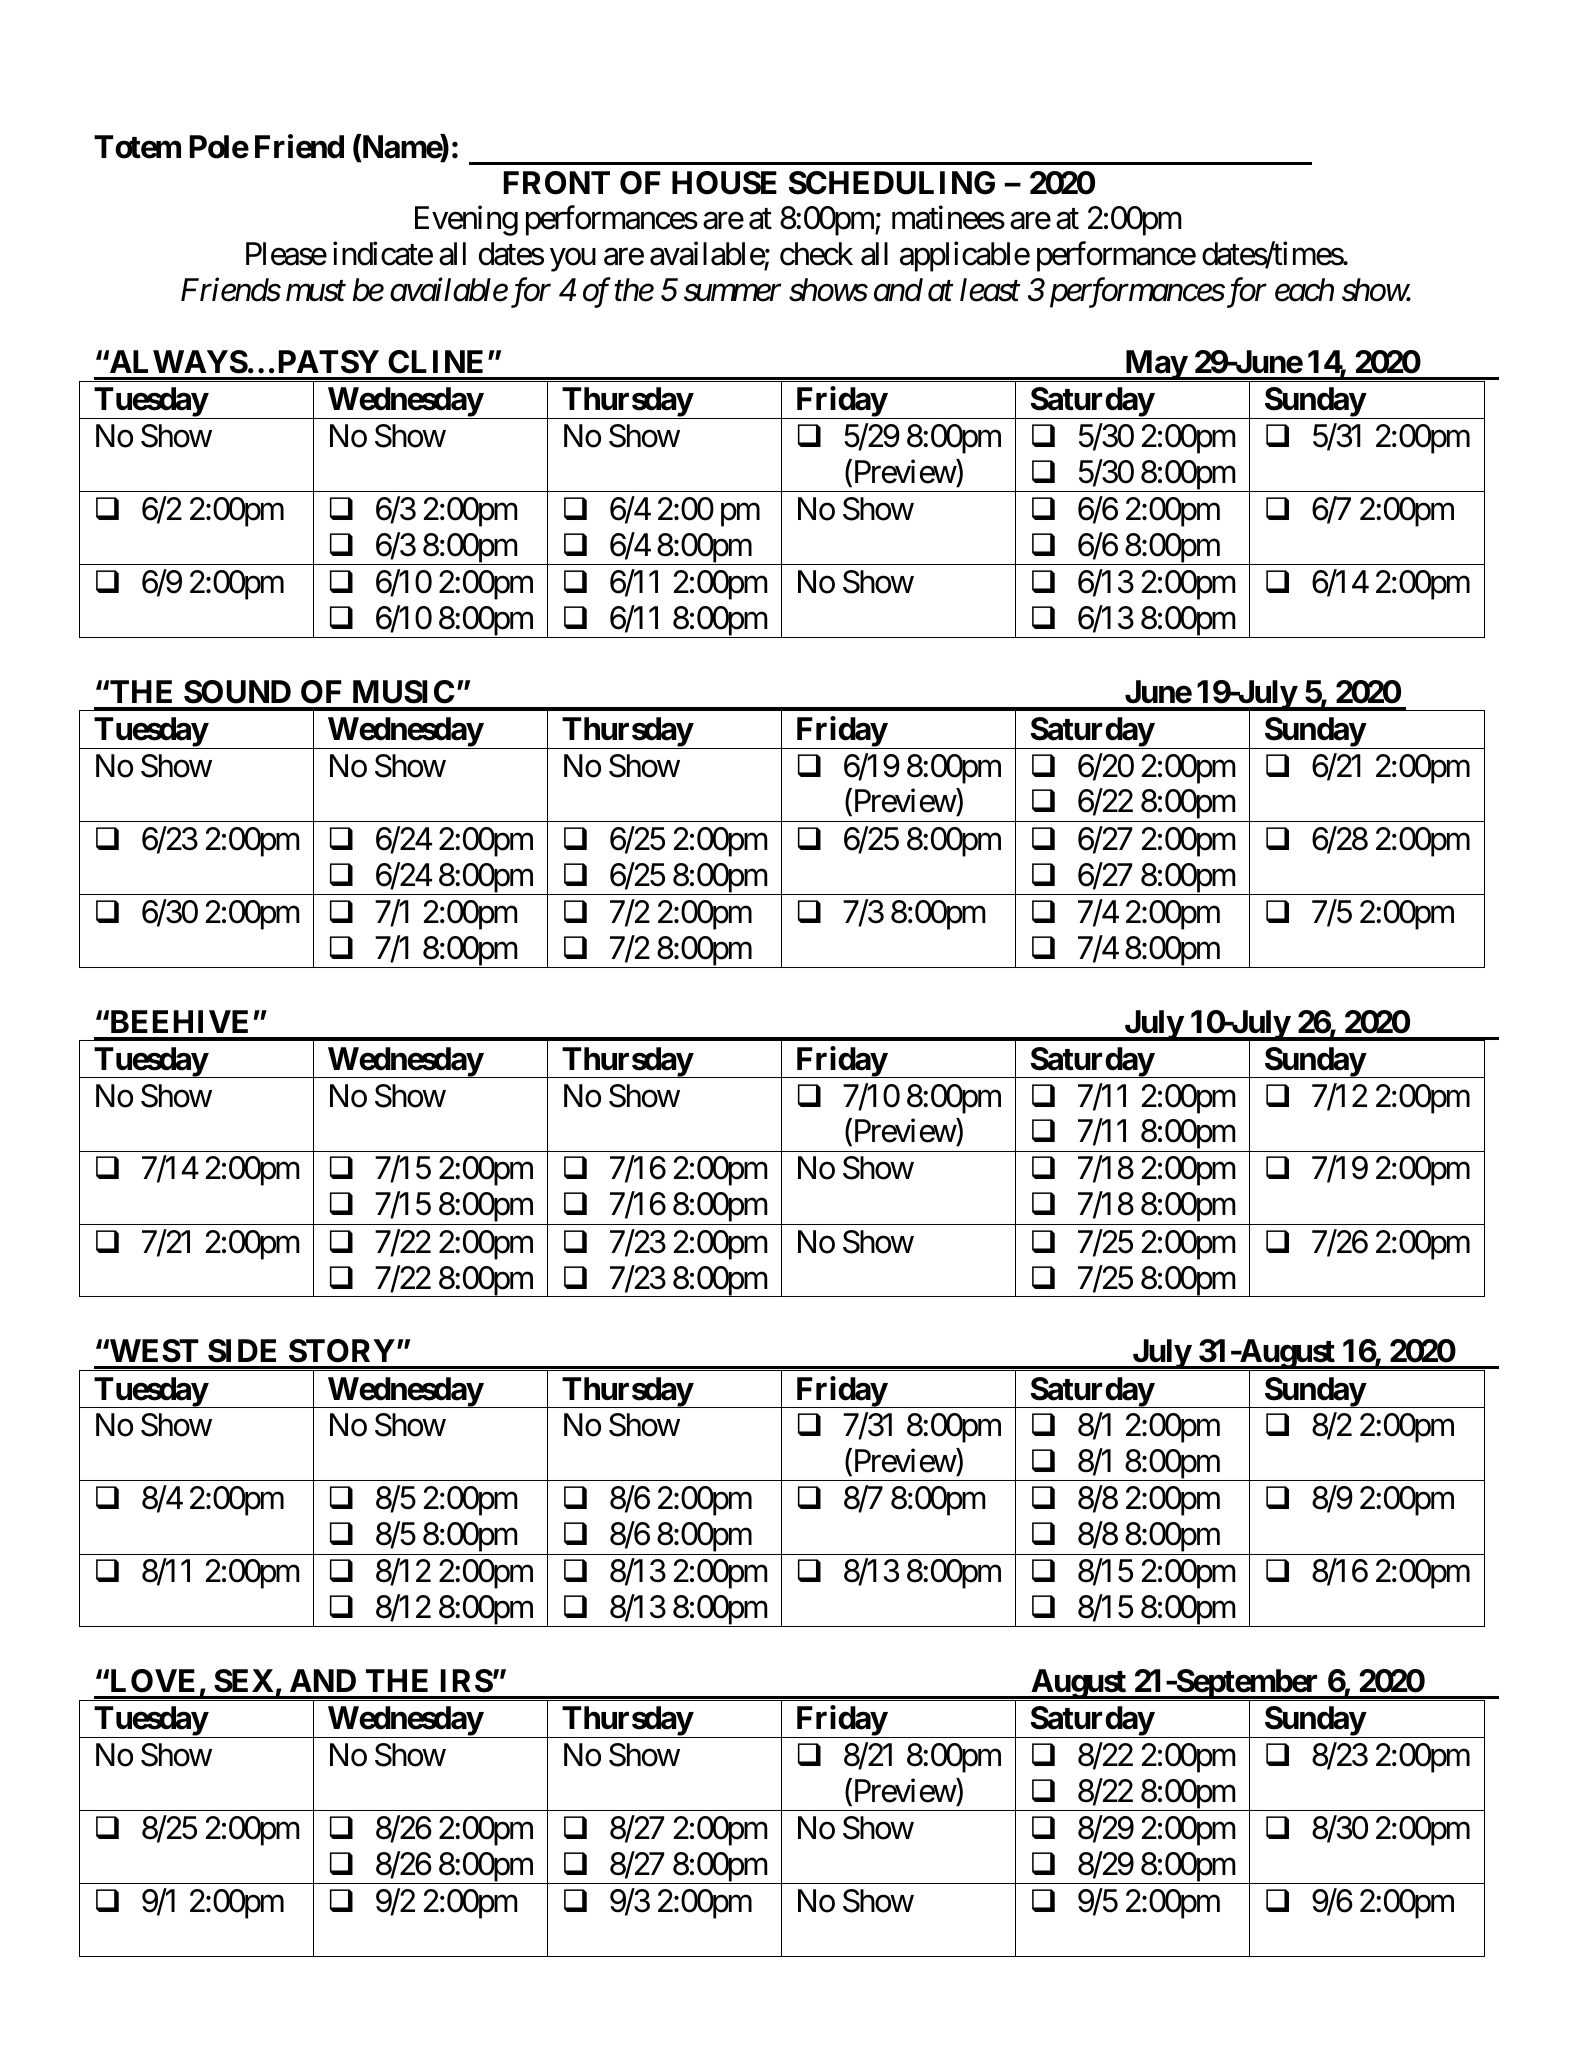 This screenshot has width=1593, height=2061. What do you see at coordinates (237, 692) in the screenshot?
I see `SOUND` at bounding box center [237, 692].
